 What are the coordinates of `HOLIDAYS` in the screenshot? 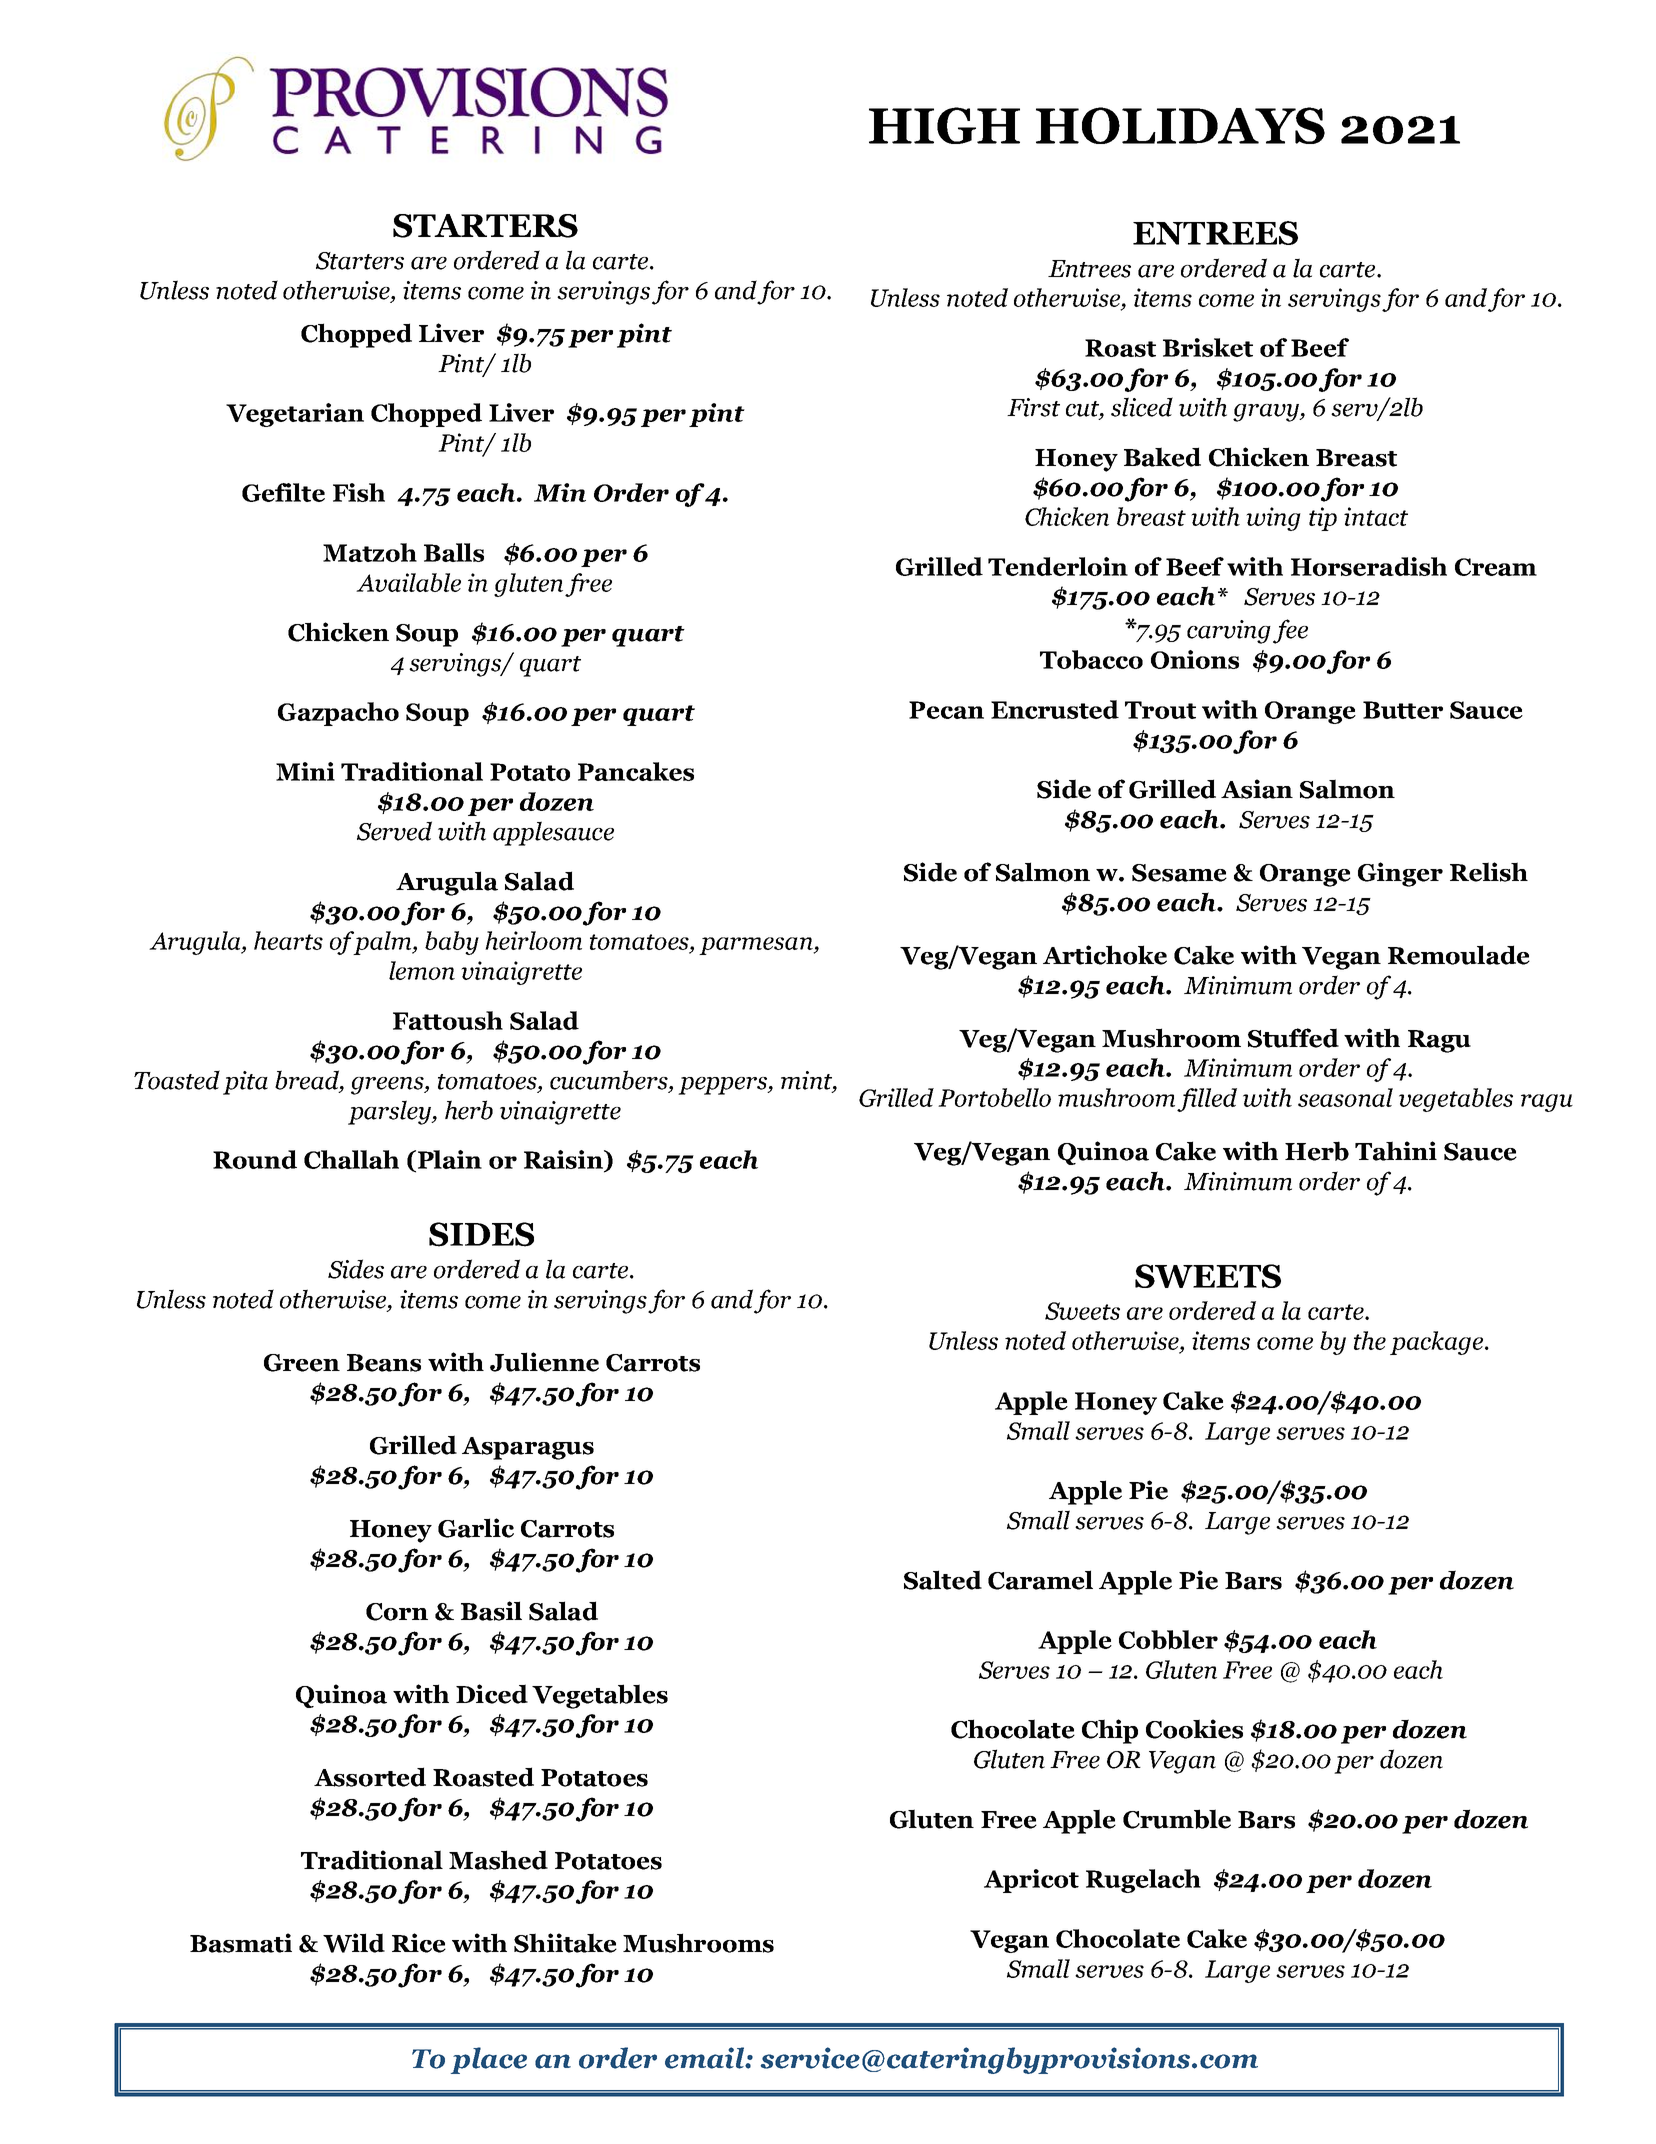 It's located at (1180, 125).
